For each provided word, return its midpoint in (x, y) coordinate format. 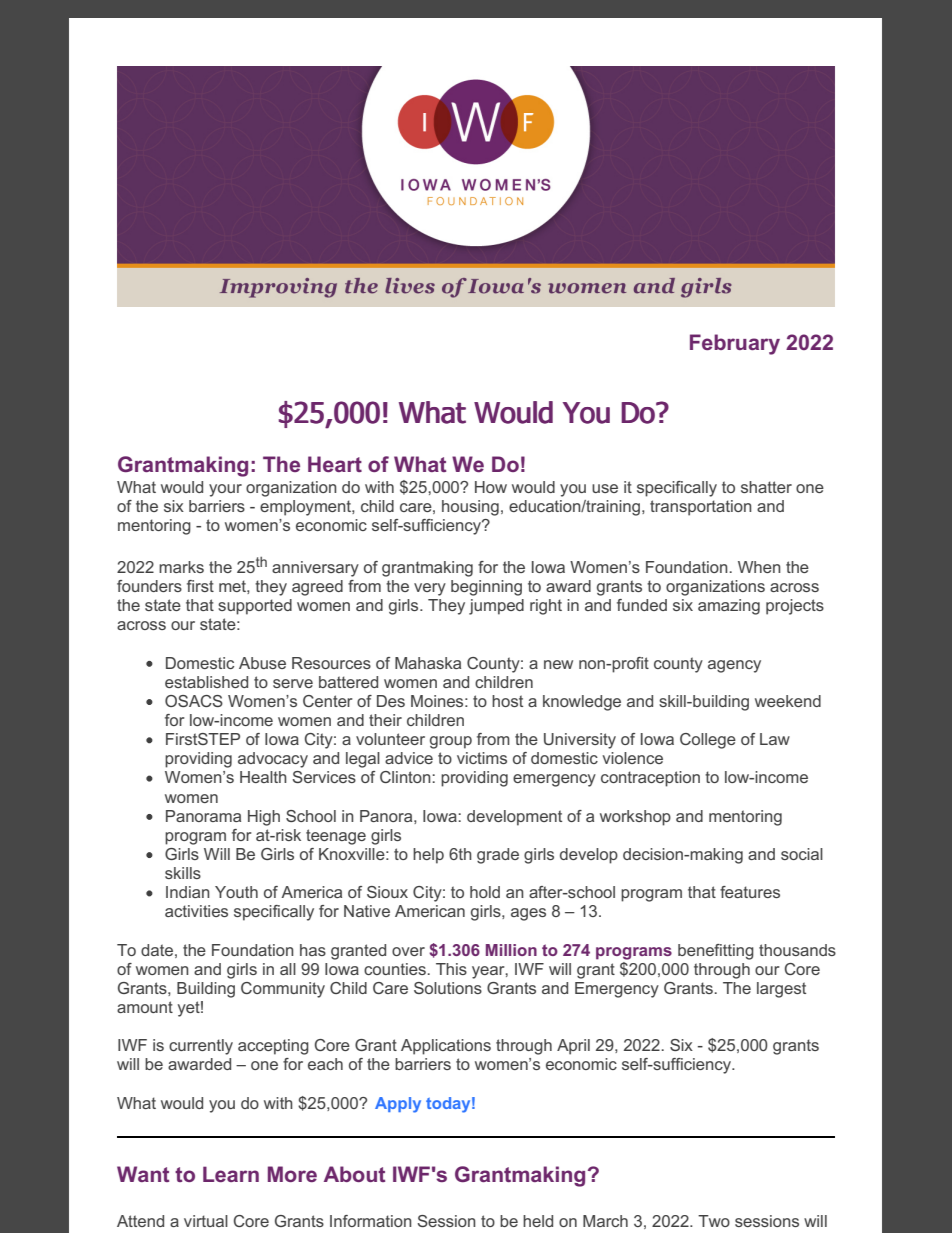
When (759, 567)
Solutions (448, 988)
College (708, 741)
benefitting (716, 952)
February (735, 344)
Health (263, 777)
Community (283, 990)
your (225, 490)
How (491, 487)
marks (181, 567)
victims (482, 758)
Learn (231, 1174)
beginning (486, 588)
